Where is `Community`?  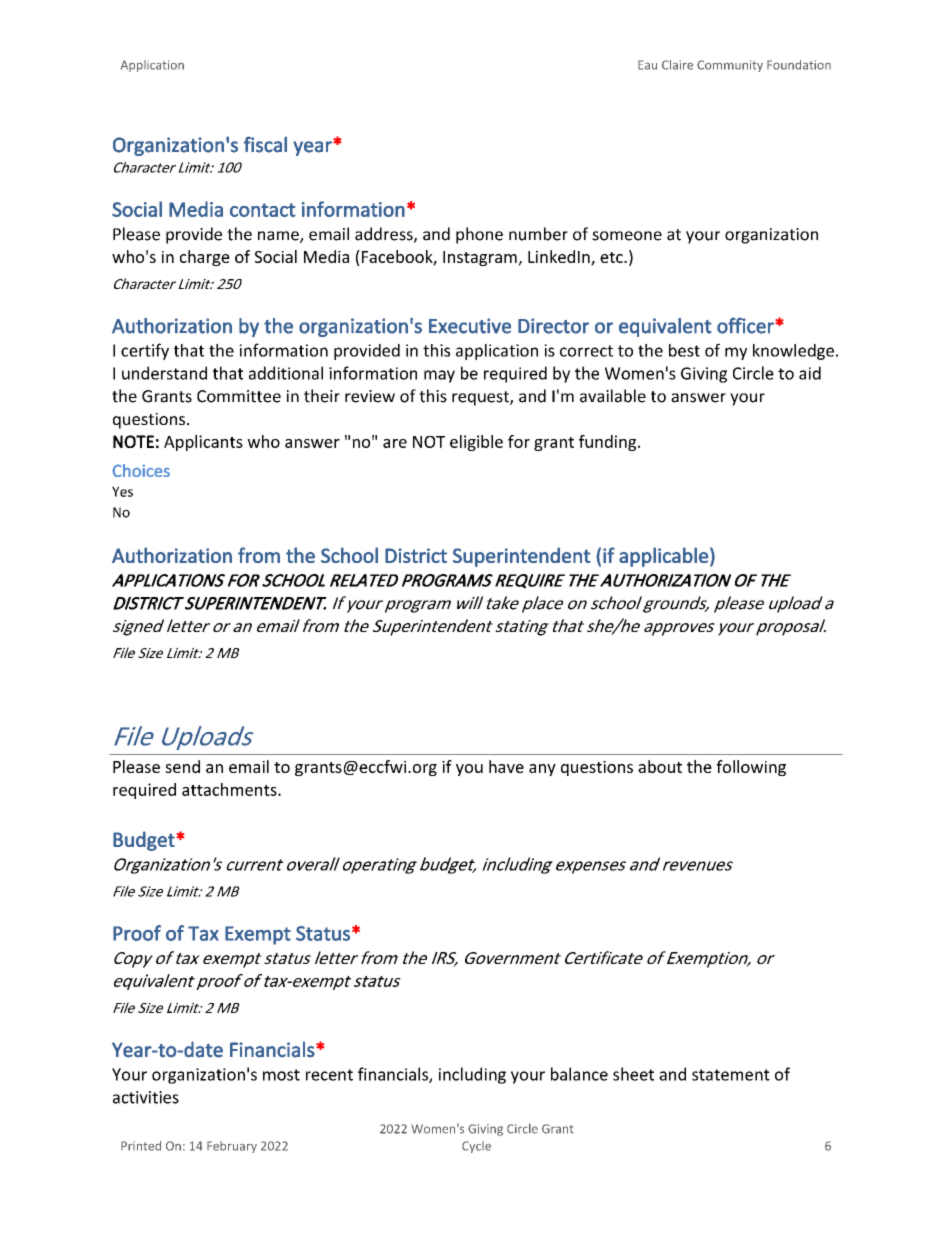 Community is located at coordinates (730, 66).
